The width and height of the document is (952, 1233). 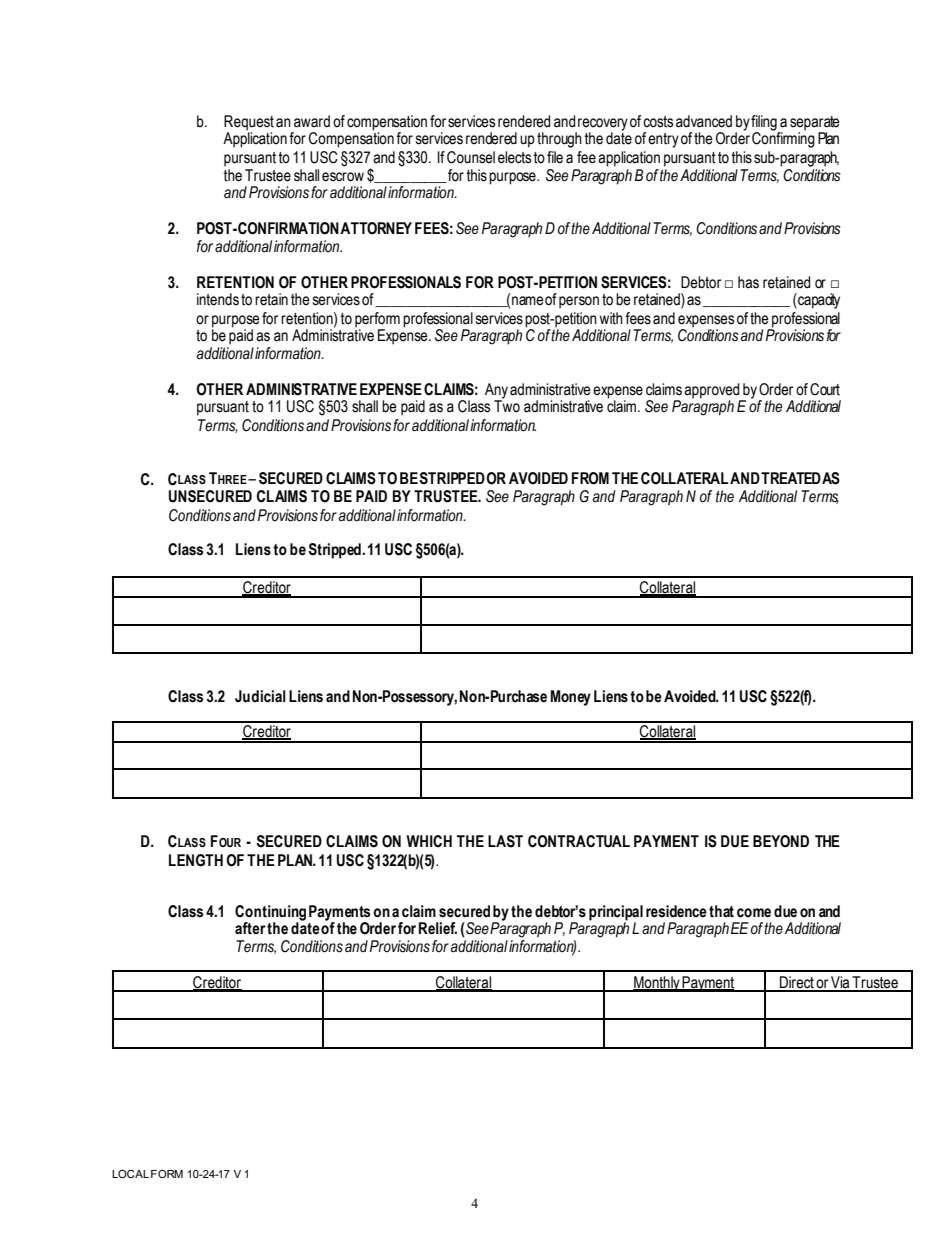 I want to click on LOCAL, so click(x=130, y=1173).
